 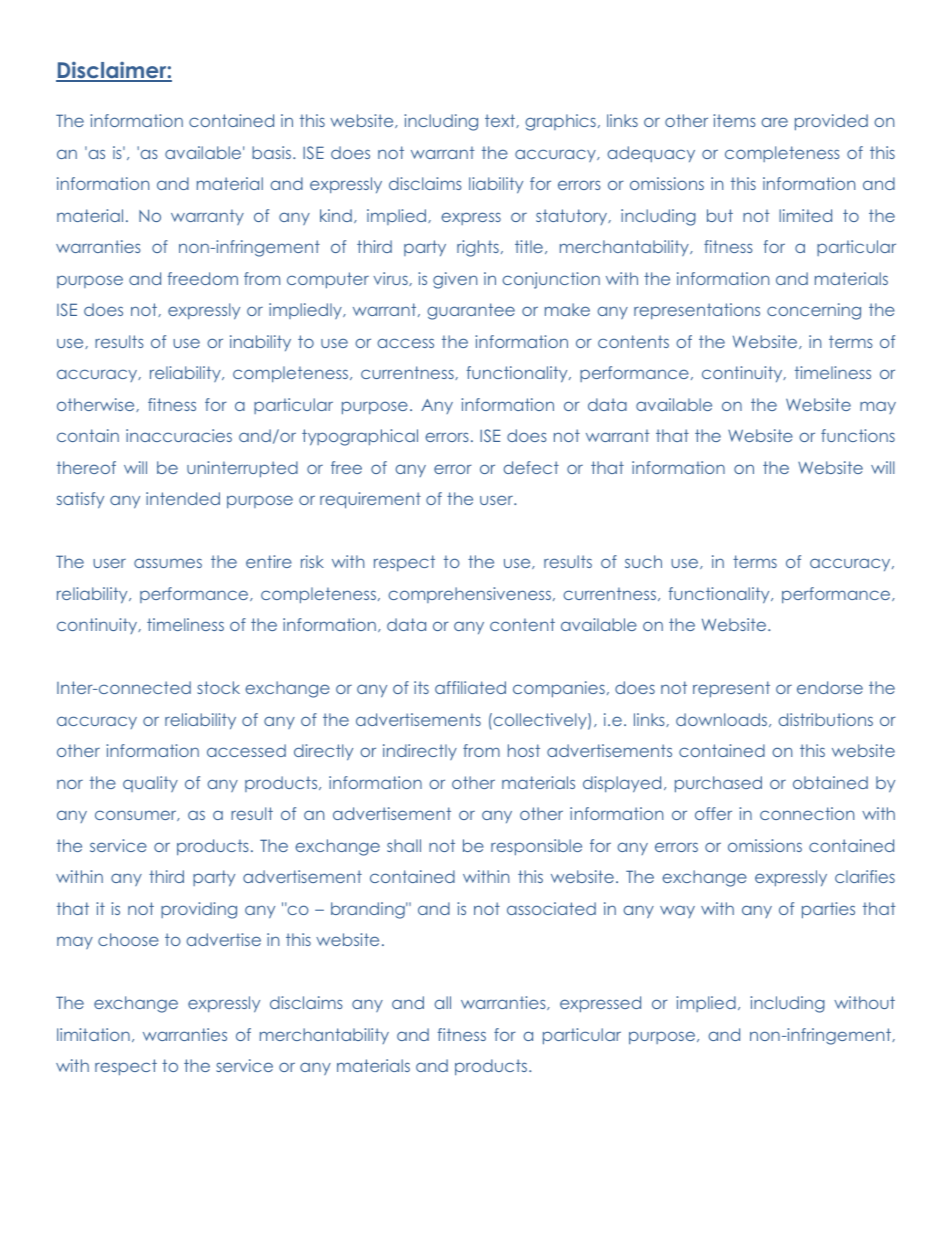 What do you see at coordinates (471, 311) in the screenshot?
I see `guarantee` at bounding box center [471, 311].
